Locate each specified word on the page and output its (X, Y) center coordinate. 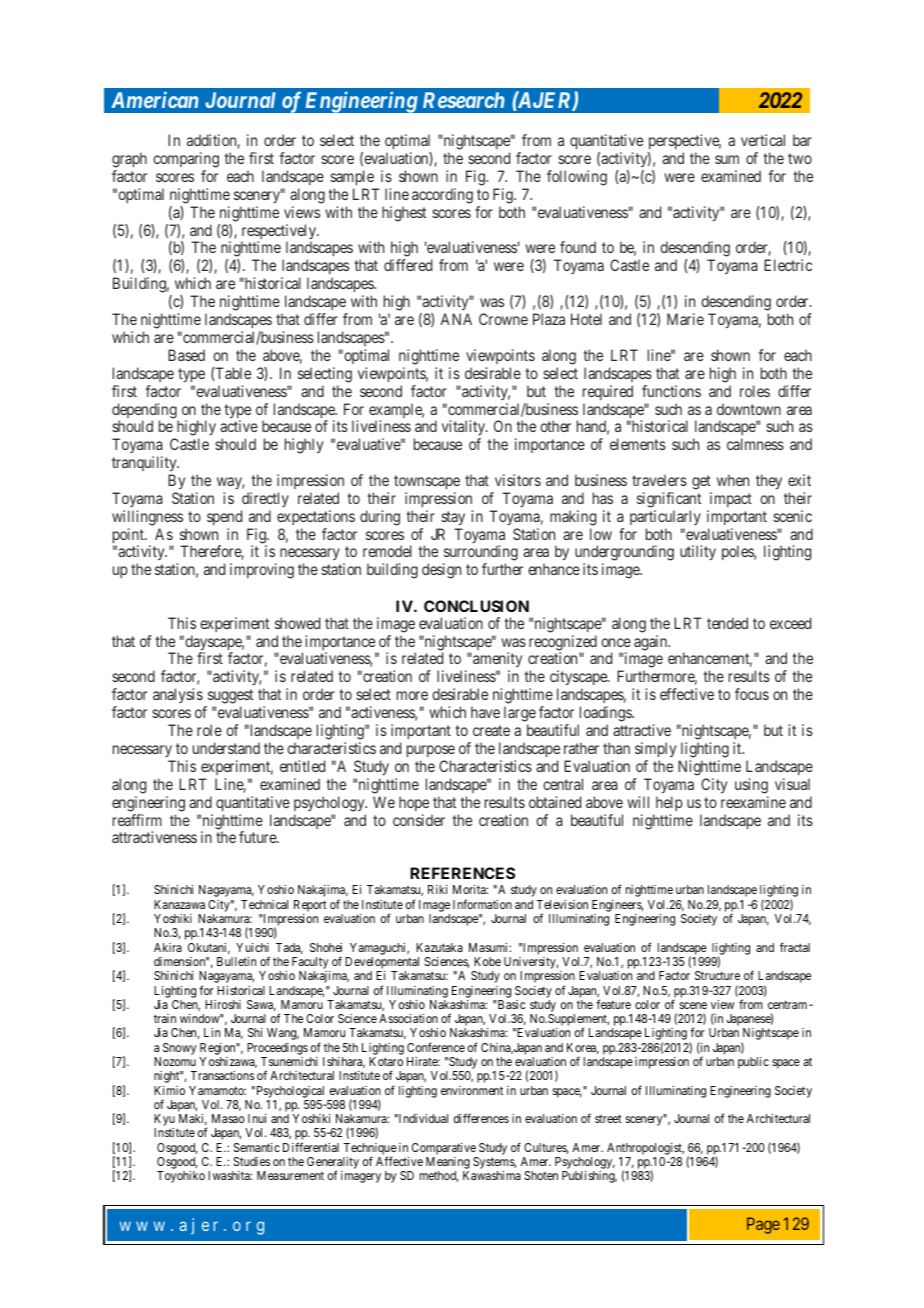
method (439, 1176)
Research (463, 100)
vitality (464, 427)
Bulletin (236, 961)
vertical (763, 140)
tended (727, 623)
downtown (749, 409)
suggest (229, 698)
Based (186, 355)
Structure (717, 975)
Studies (252, 1161)
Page (763, 1225)
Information (482, 904)
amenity (496, 661)
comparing (186, 161)
